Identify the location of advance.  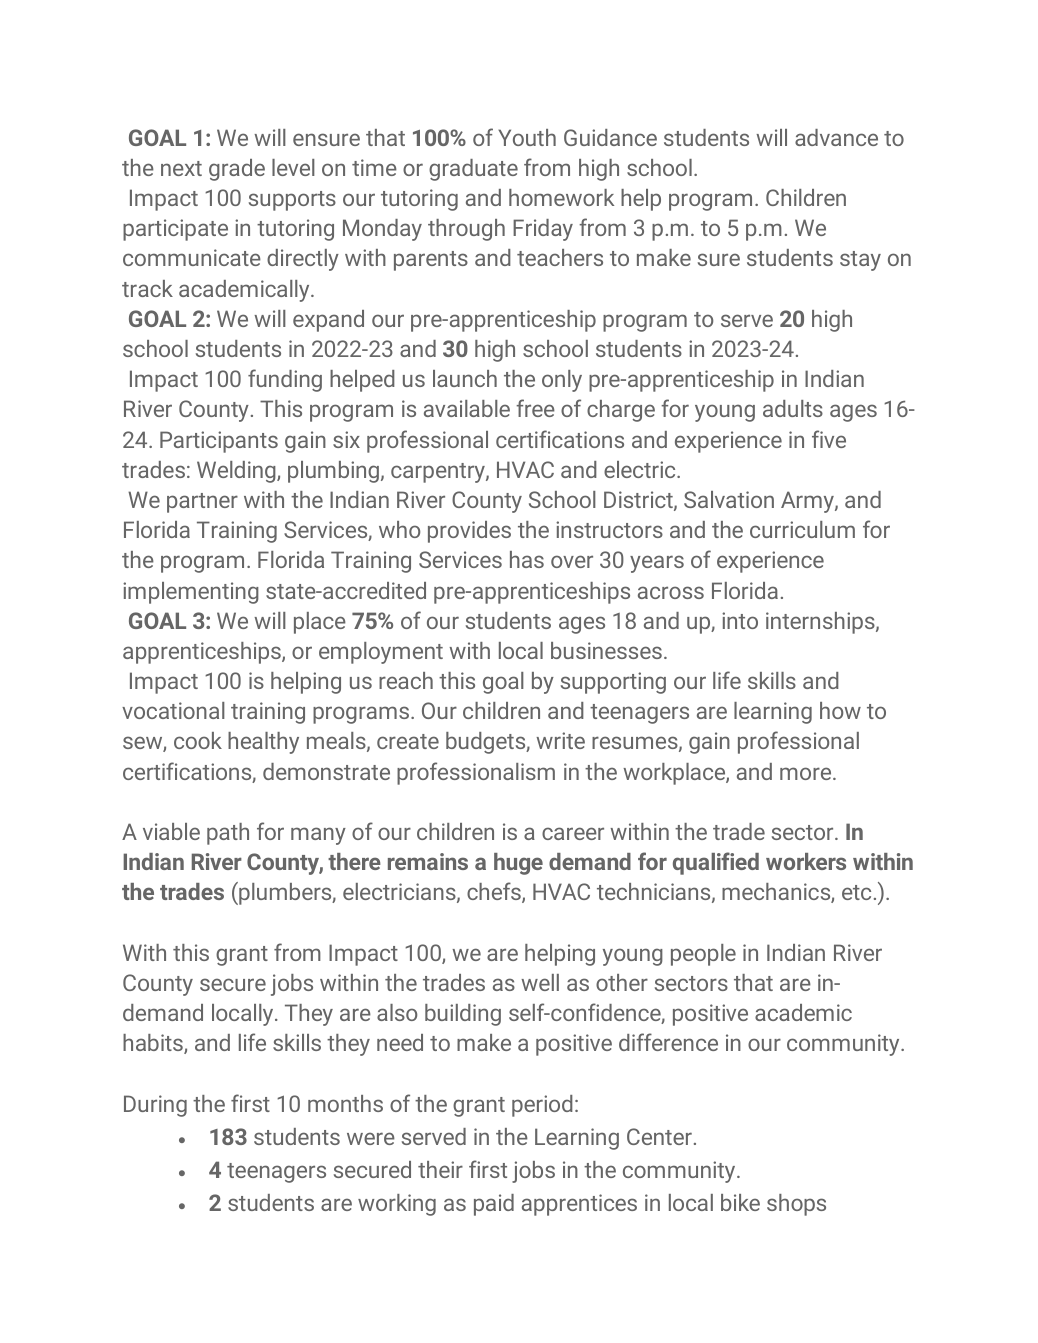
(836, 137).
